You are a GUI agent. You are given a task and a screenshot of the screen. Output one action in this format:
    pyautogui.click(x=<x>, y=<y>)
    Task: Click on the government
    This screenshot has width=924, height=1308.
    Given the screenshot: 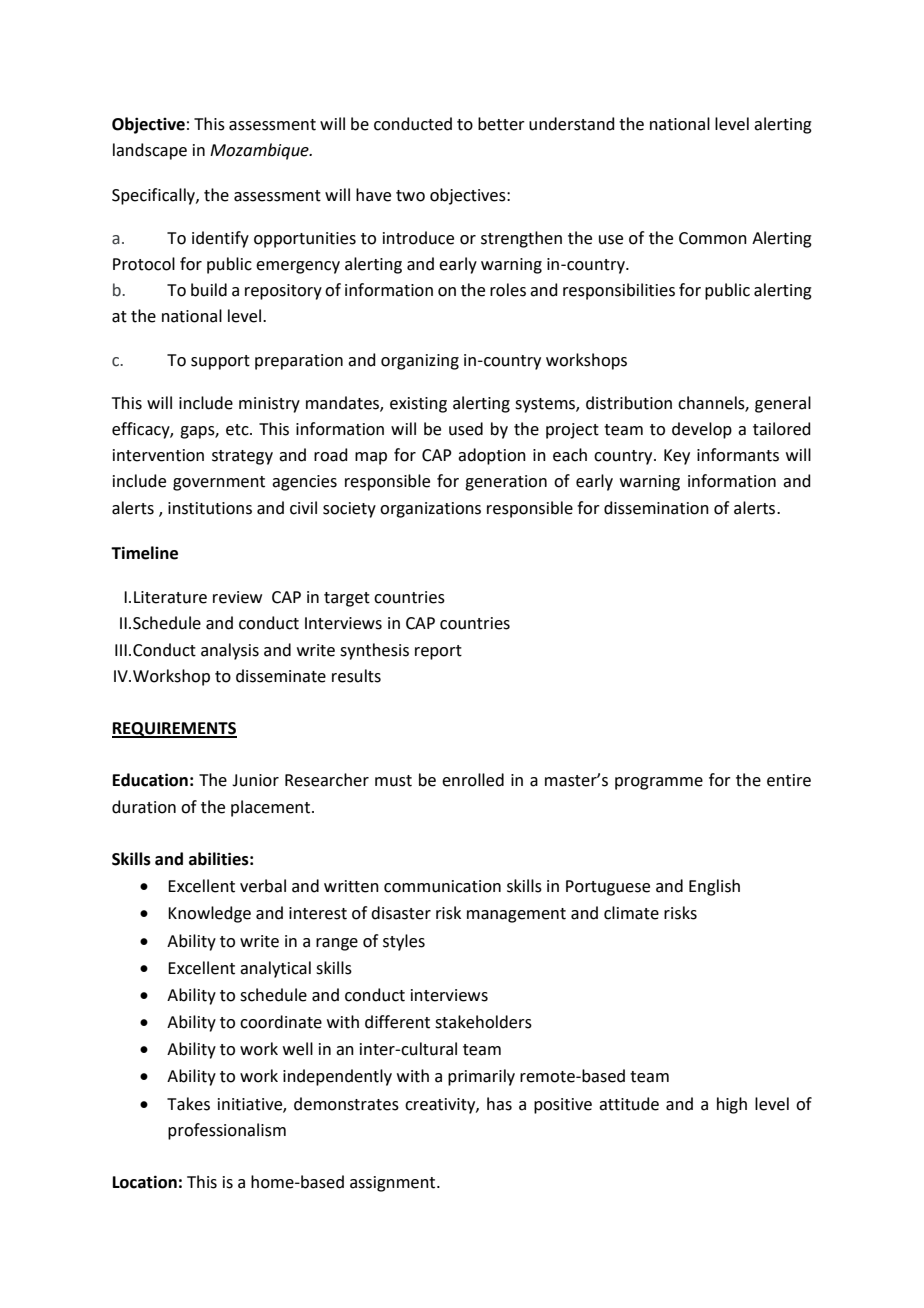 What is the action you would take?
    pyautogui.click(x=219, y=483)
